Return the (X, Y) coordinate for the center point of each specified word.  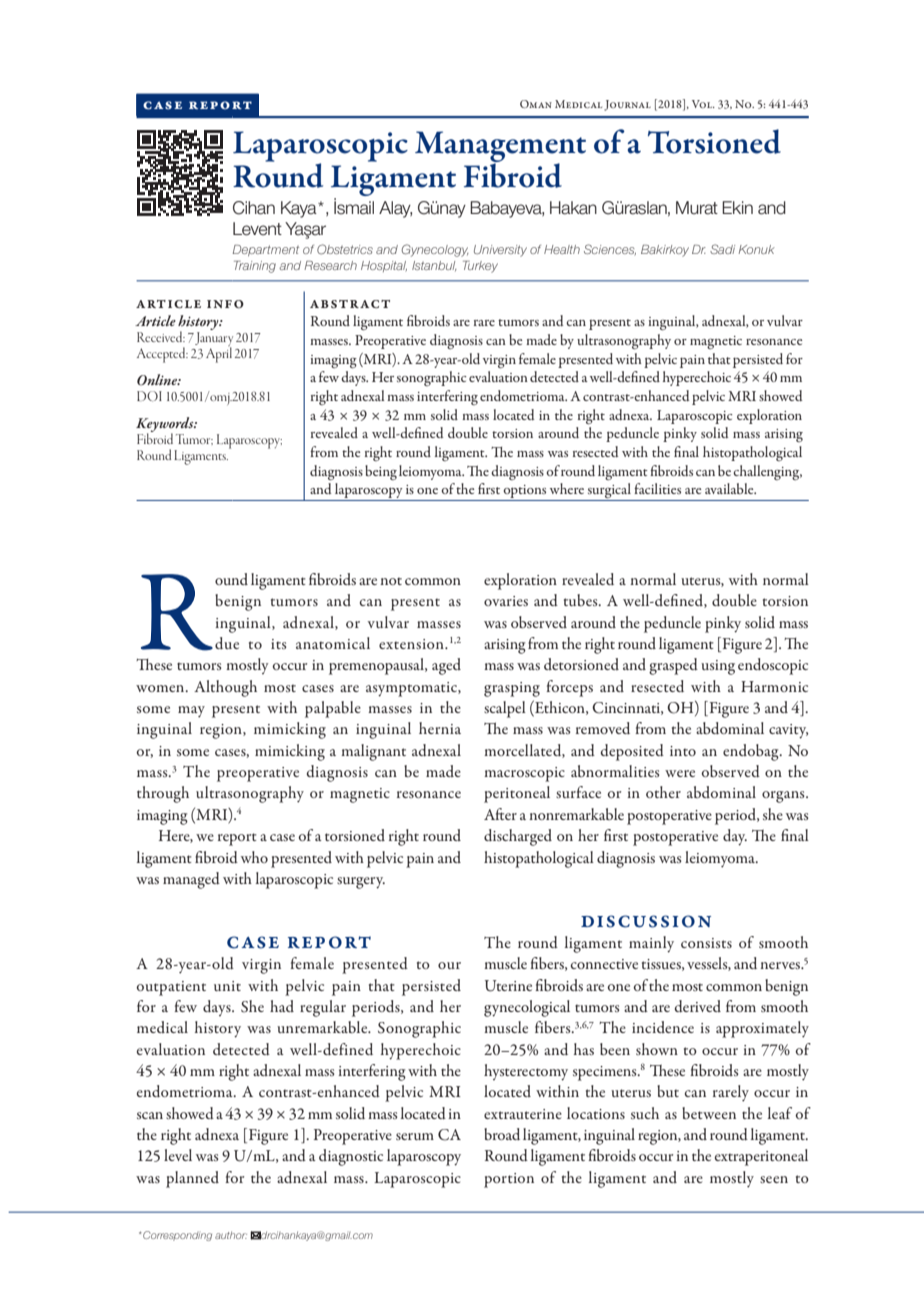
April (219, 354)
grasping (512, 689)
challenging (767, 472)
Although (225, 688)
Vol (703, 104)
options (525, 493)
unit (227, 986)
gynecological (527, 1008)
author (231, 1235)
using (718, 667)
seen (774, 1179)
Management (500, 147)
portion (509, 1180)
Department (266, 250)
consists (706, 943)
